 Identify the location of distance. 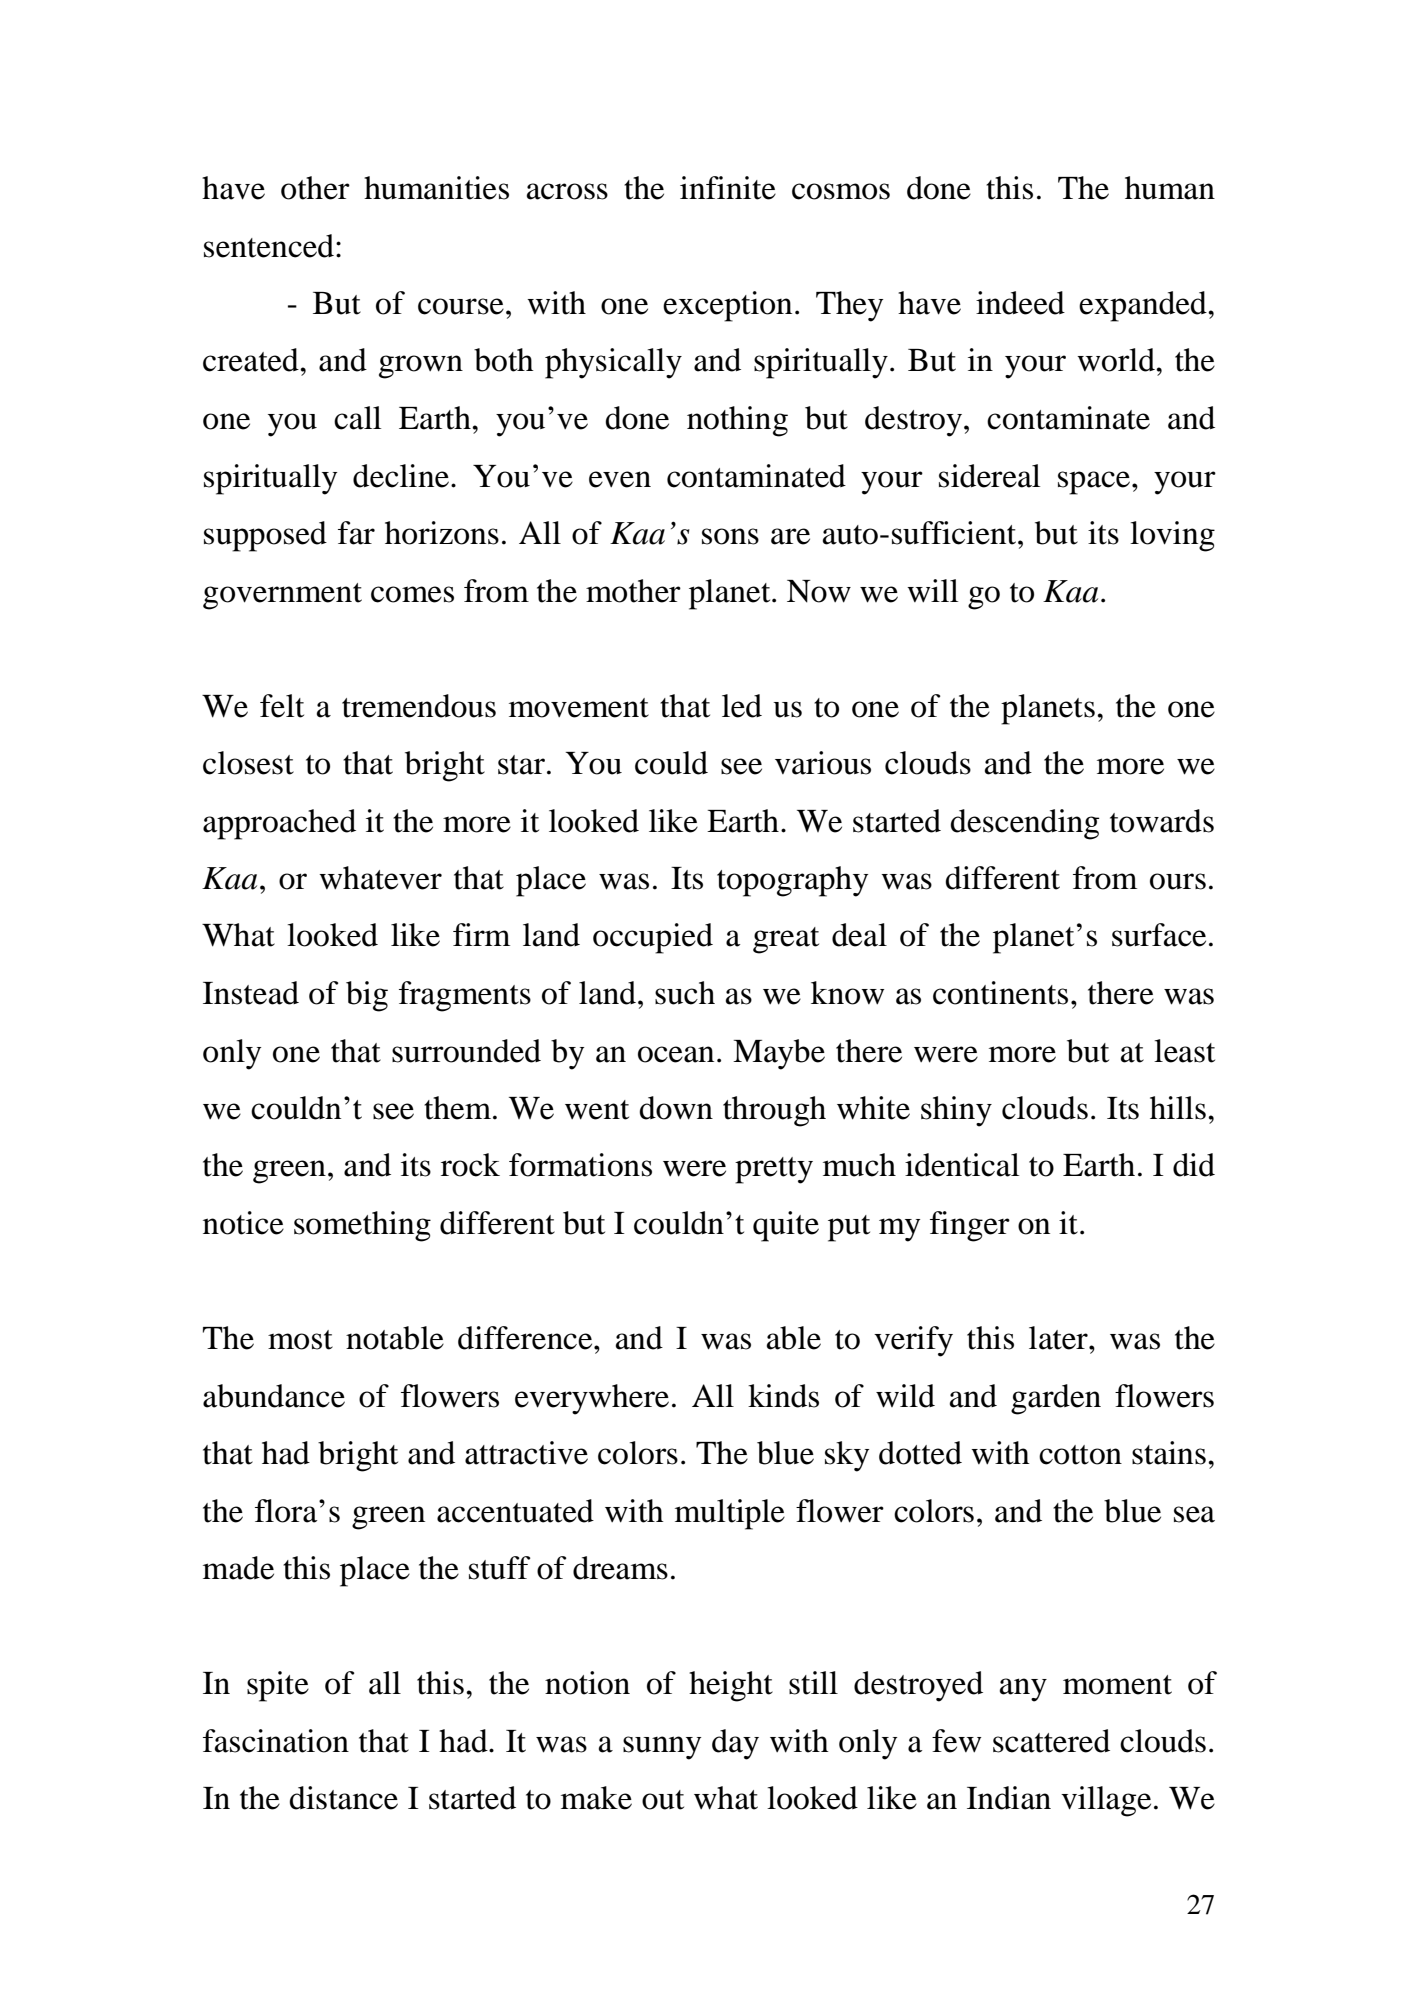
(344, 1798).
